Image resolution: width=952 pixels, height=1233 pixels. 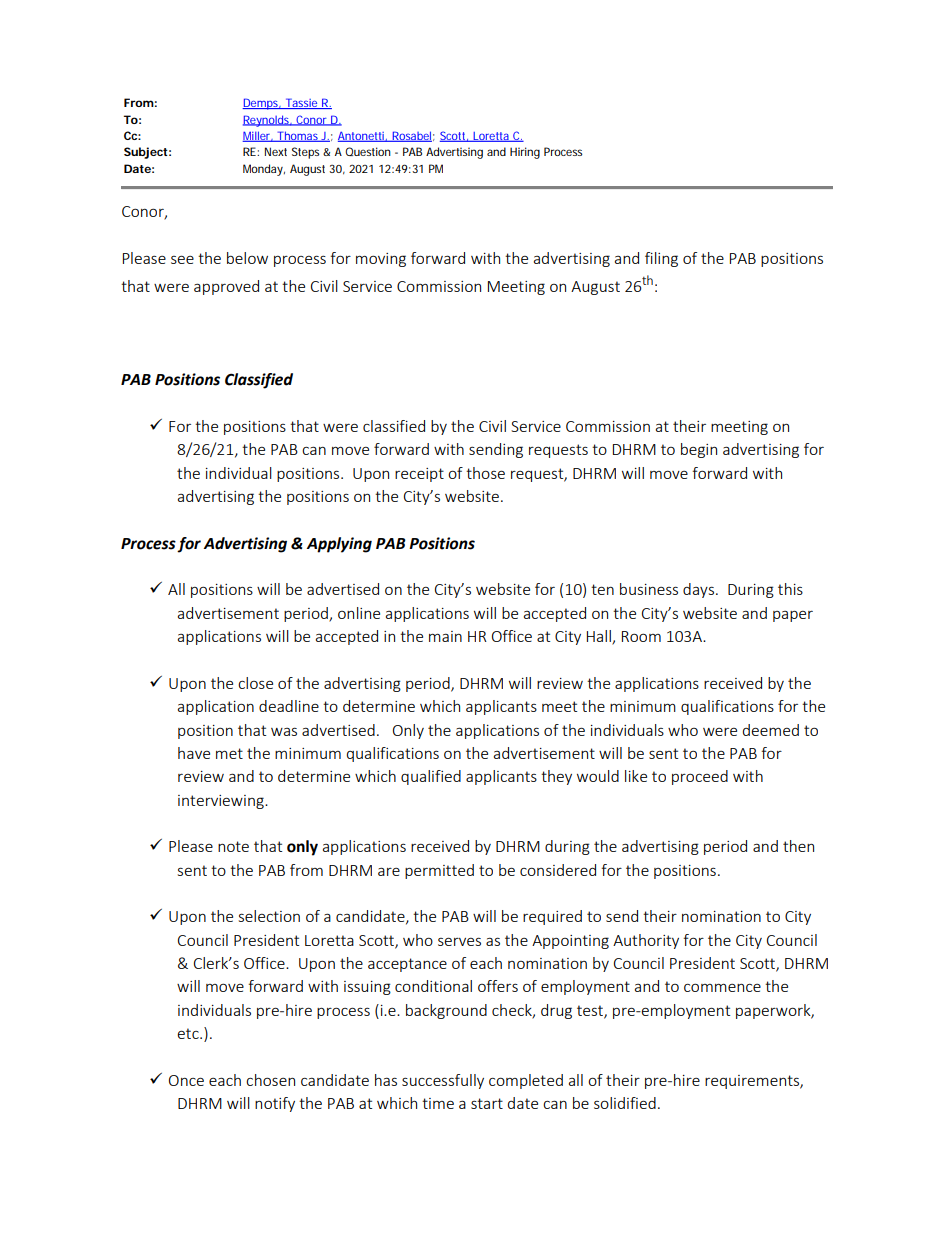 What do you see at coordinates (661, 259) in the screenshot?
I see `filing` at bounding box center [661, 259].
